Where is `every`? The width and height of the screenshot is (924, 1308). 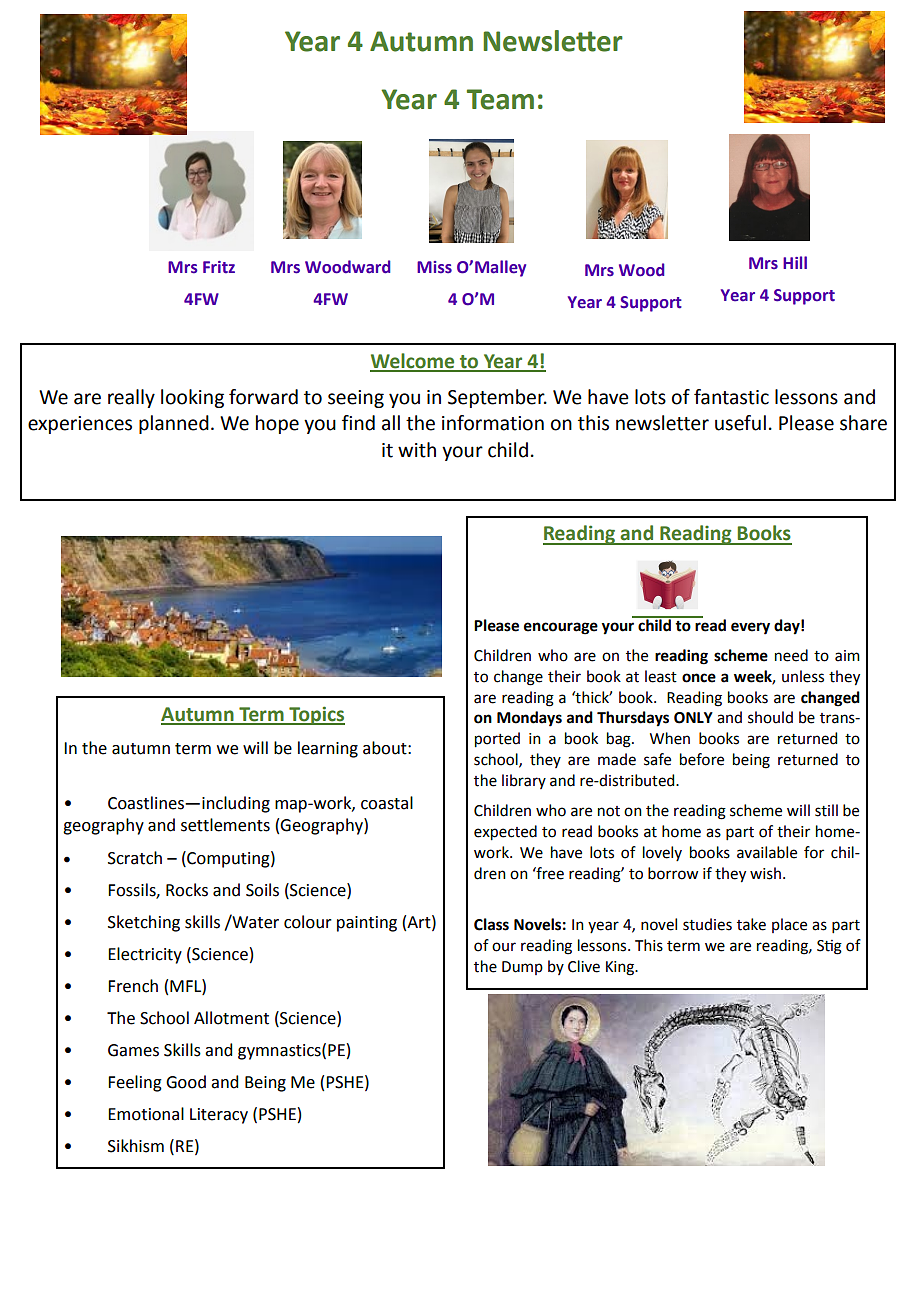 every is located at coordinates (750, 628).
